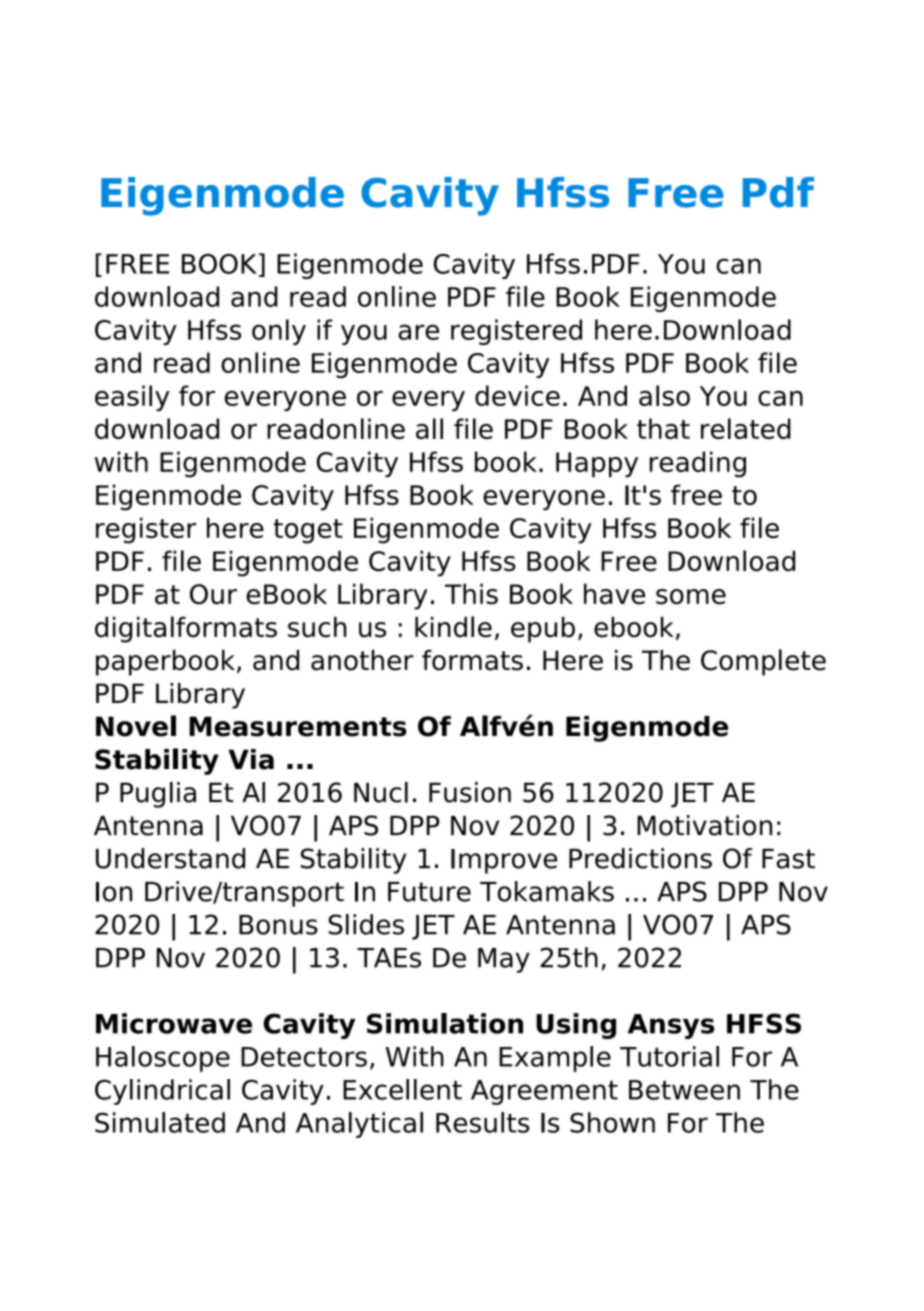  What do you see at coordinates (704, 825) in the page?
I see `Motivation` at bounding box center [704, 825].
